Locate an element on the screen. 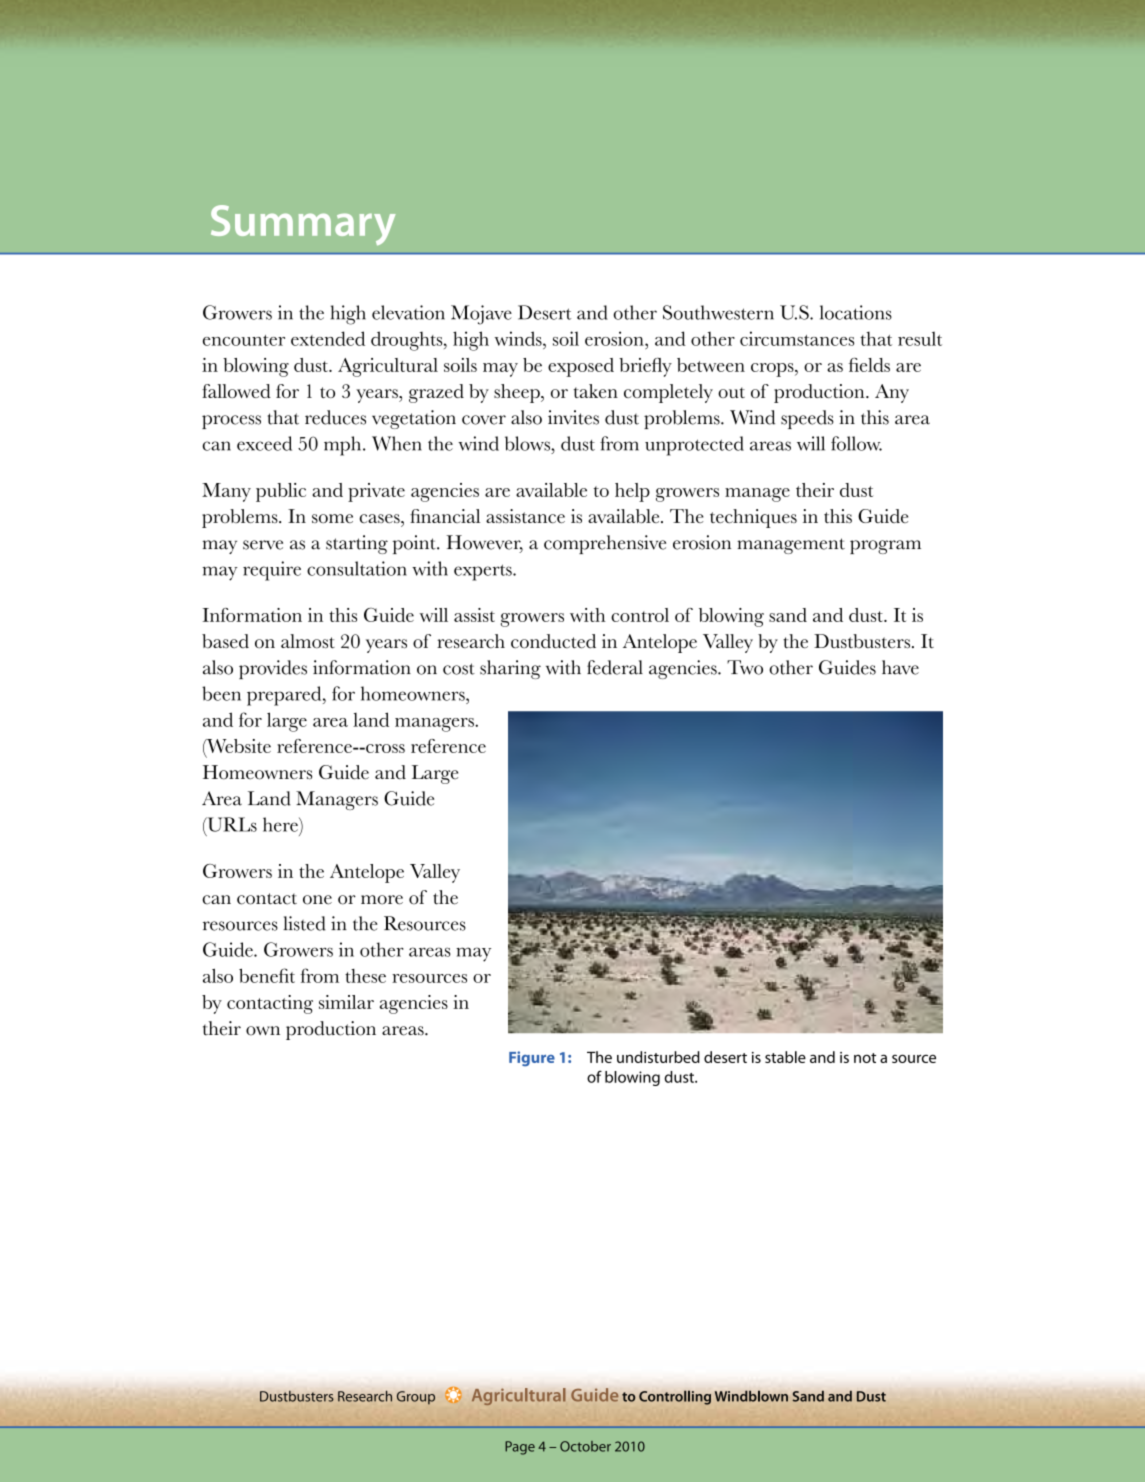 This screenshot has width=1145, height=1482. require is located at coordinates (272, 571).
